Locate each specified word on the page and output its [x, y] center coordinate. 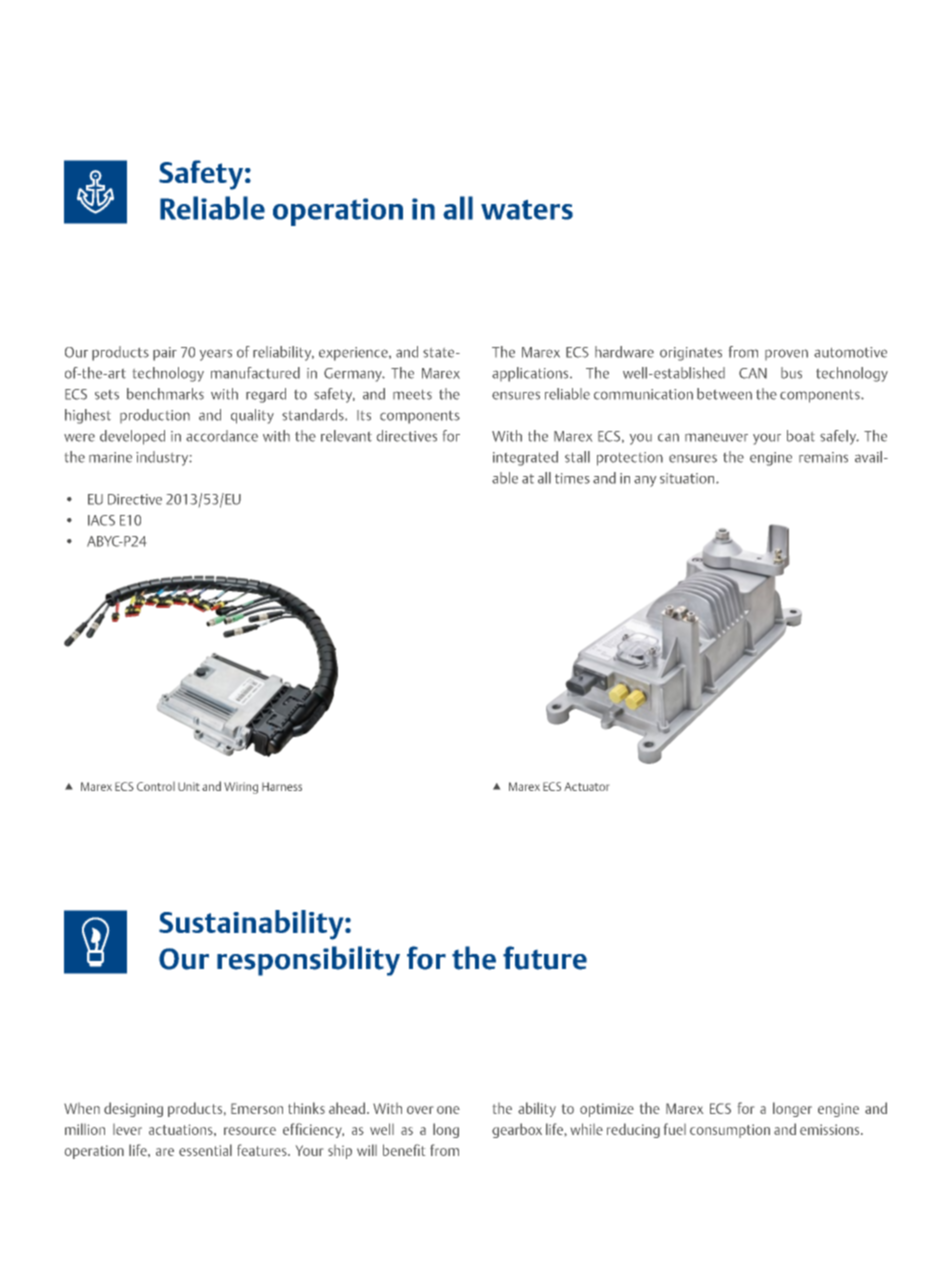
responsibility [308, 961]
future [545, 958]
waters [527, 210]
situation [688, 478]
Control [156, 786]
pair [165, 354]
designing [133, 1109]
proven [786, 354]
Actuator [586, 787]
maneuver [716, 437]
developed [132, 437]
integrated [525, 458]
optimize [607, 1110]
